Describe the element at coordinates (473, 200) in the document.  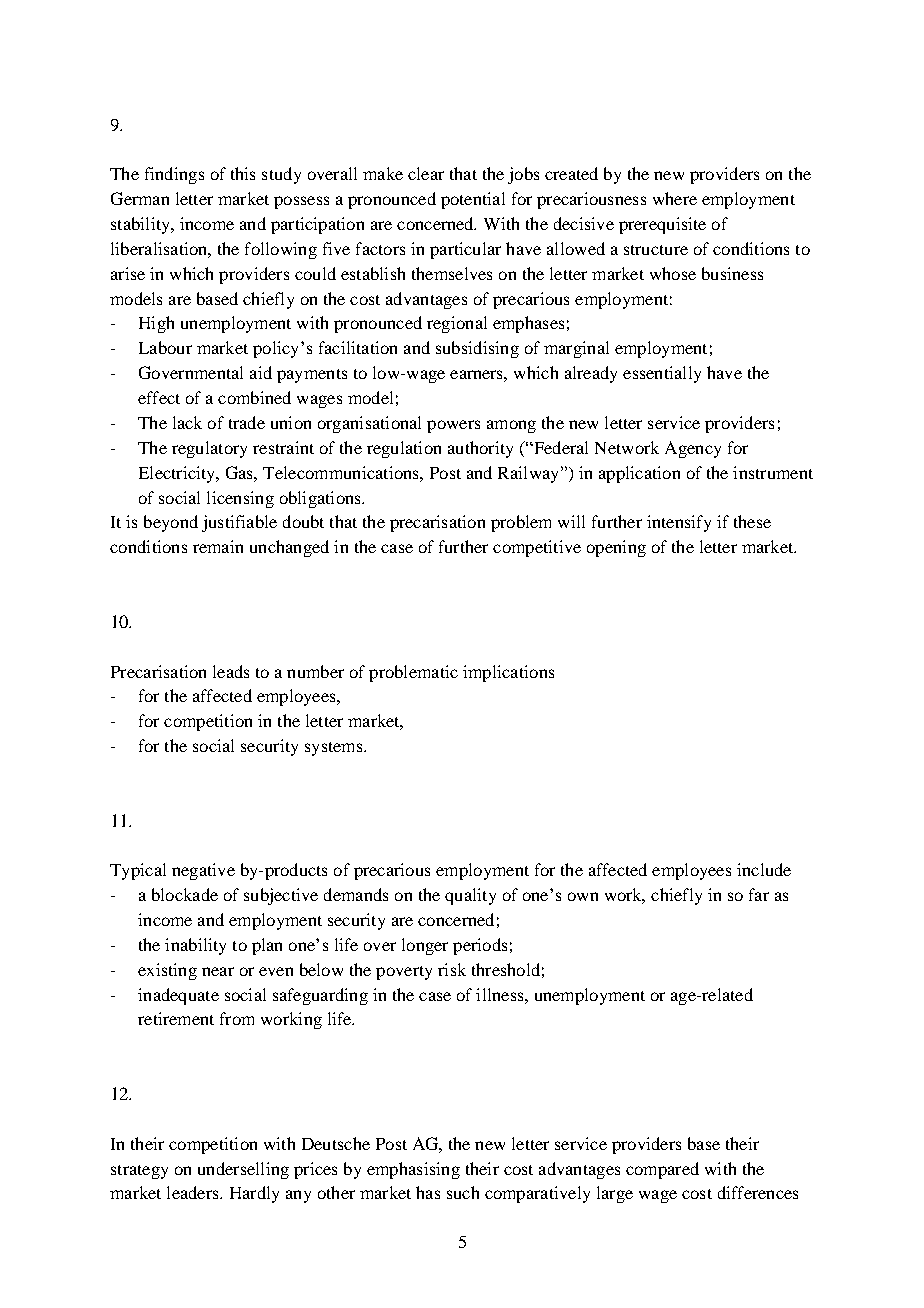
I see `potential` at that location.
